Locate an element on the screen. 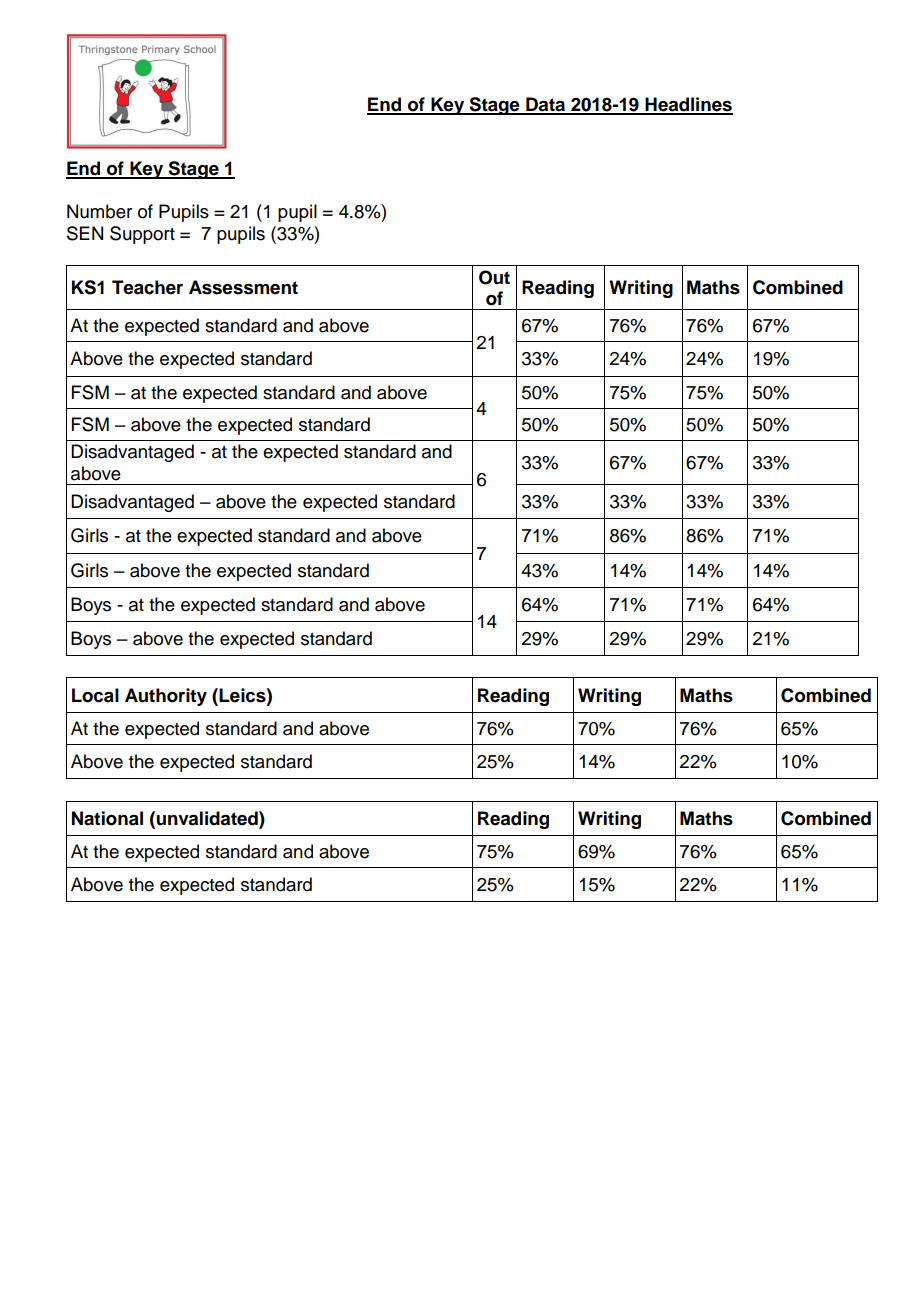 This screenshot has width=924, height=1308. Authority is located at coordinates (166, 697).
